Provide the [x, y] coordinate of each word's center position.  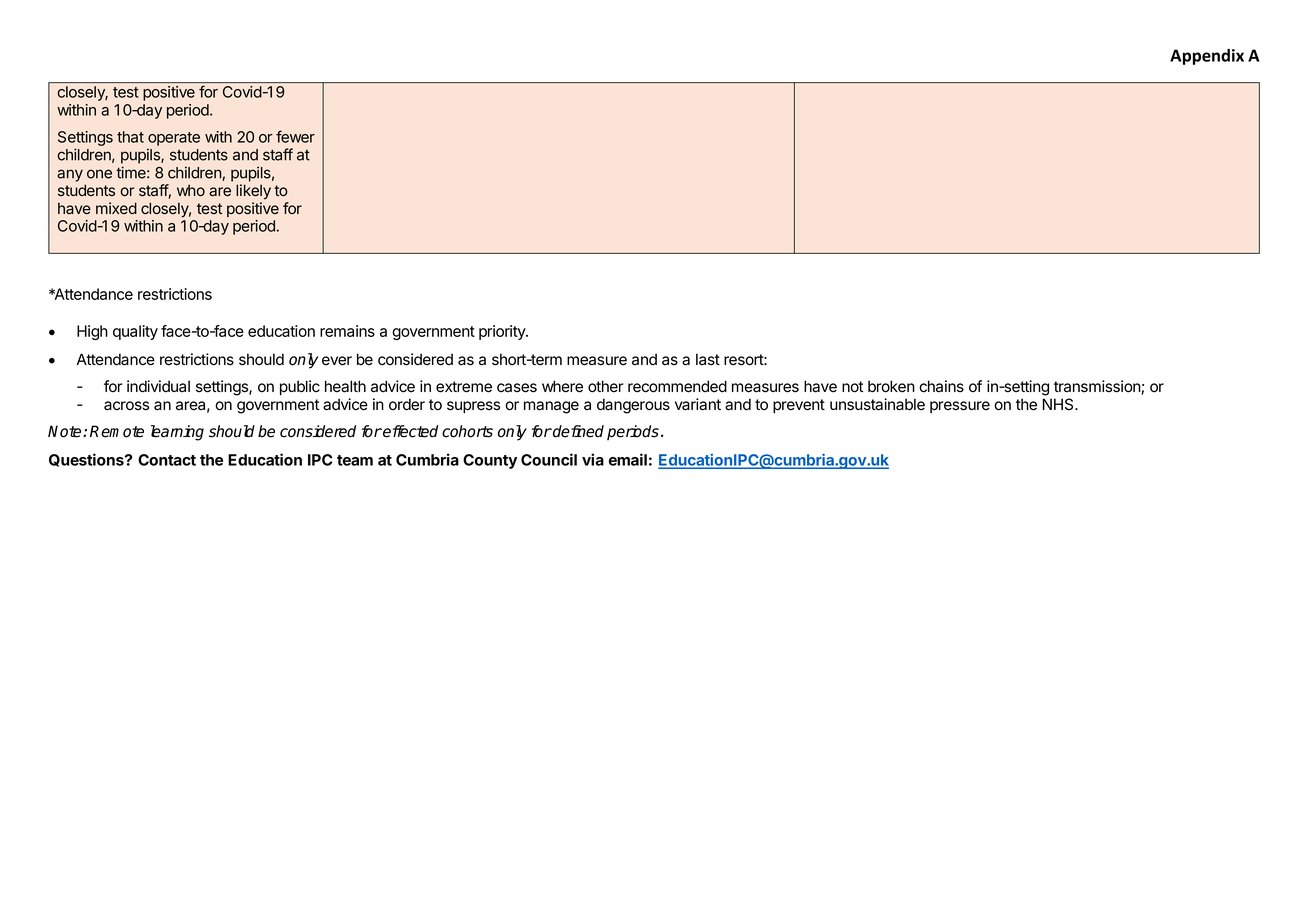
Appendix [1207, 57]
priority [503, 332]
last [708, 359]
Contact [167, 460]
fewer [295, 136]
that [130, 137]
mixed [116, 208]
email [628, 459]
